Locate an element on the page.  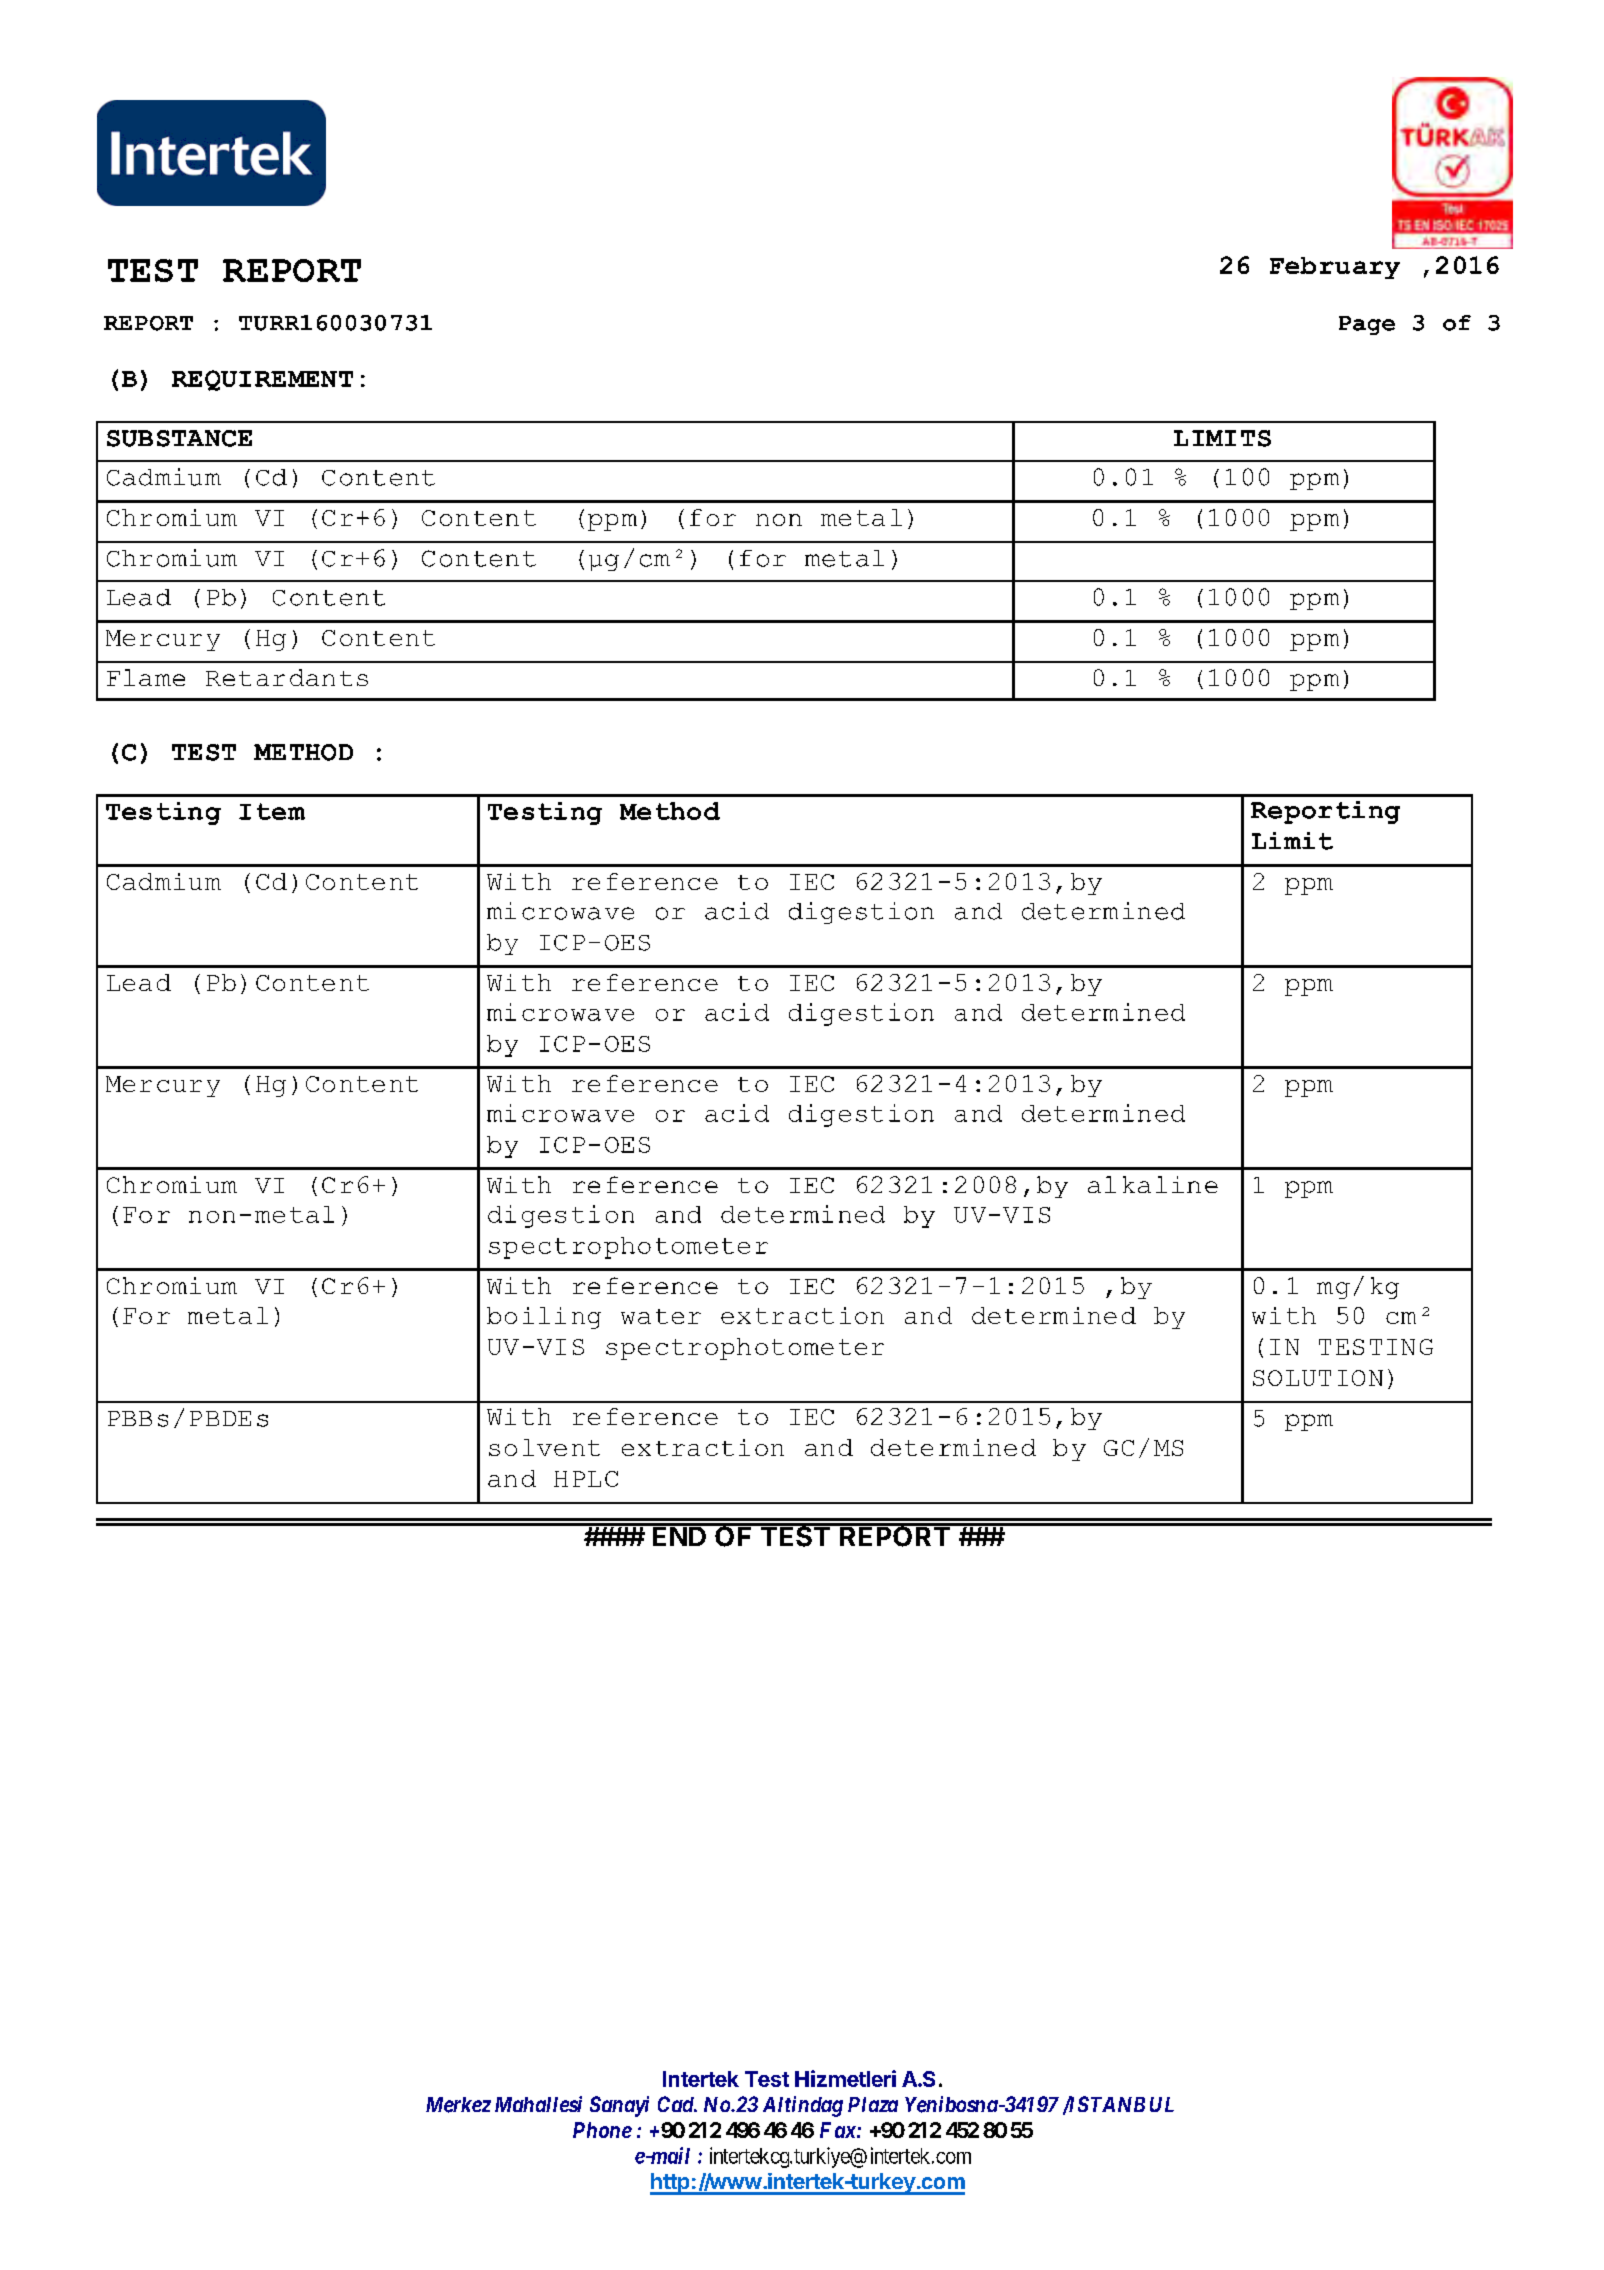
Fax is located at coordinates (839, 2130).
